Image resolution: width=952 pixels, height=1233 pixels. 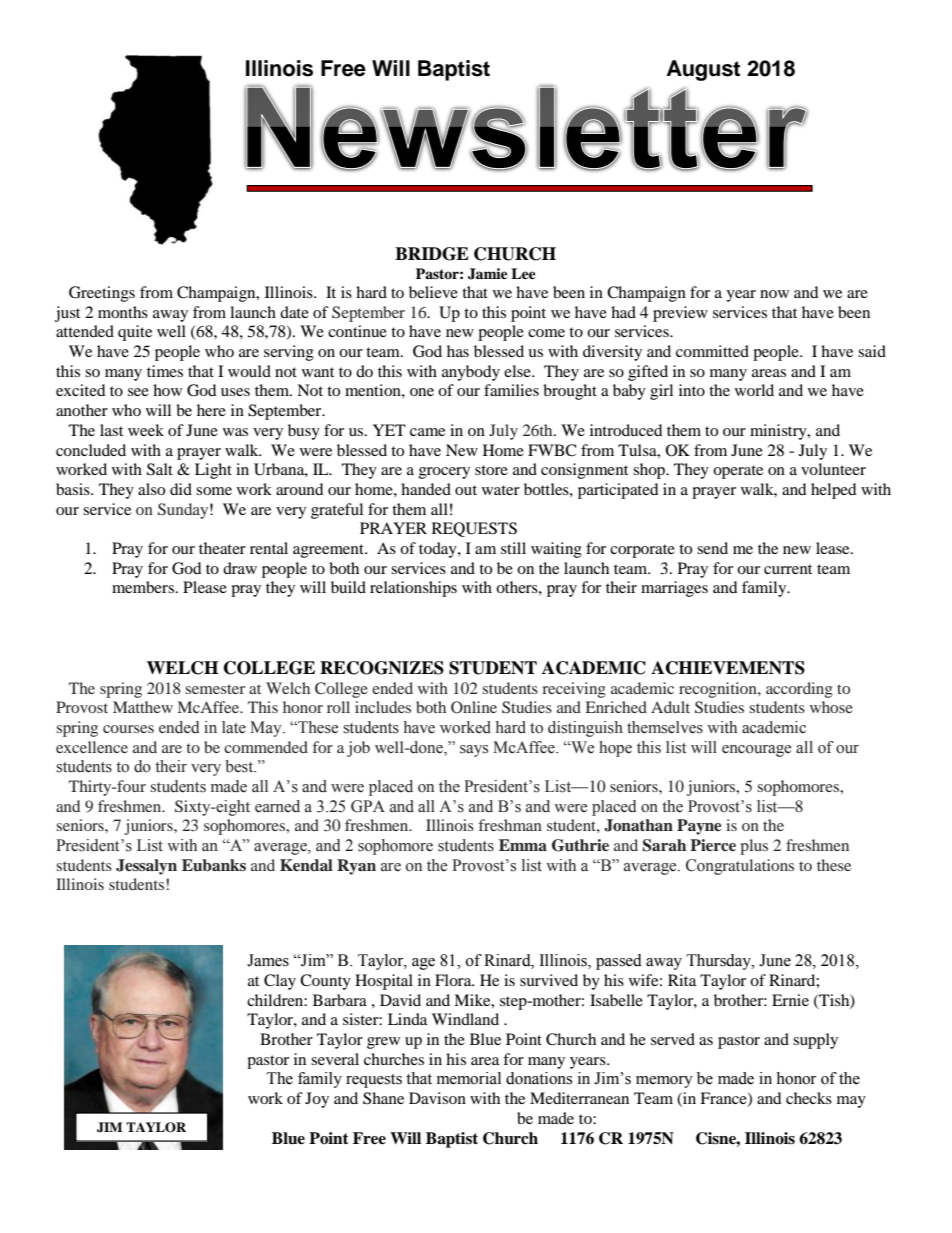 I want to click on current, so click(x=788, y=569).
